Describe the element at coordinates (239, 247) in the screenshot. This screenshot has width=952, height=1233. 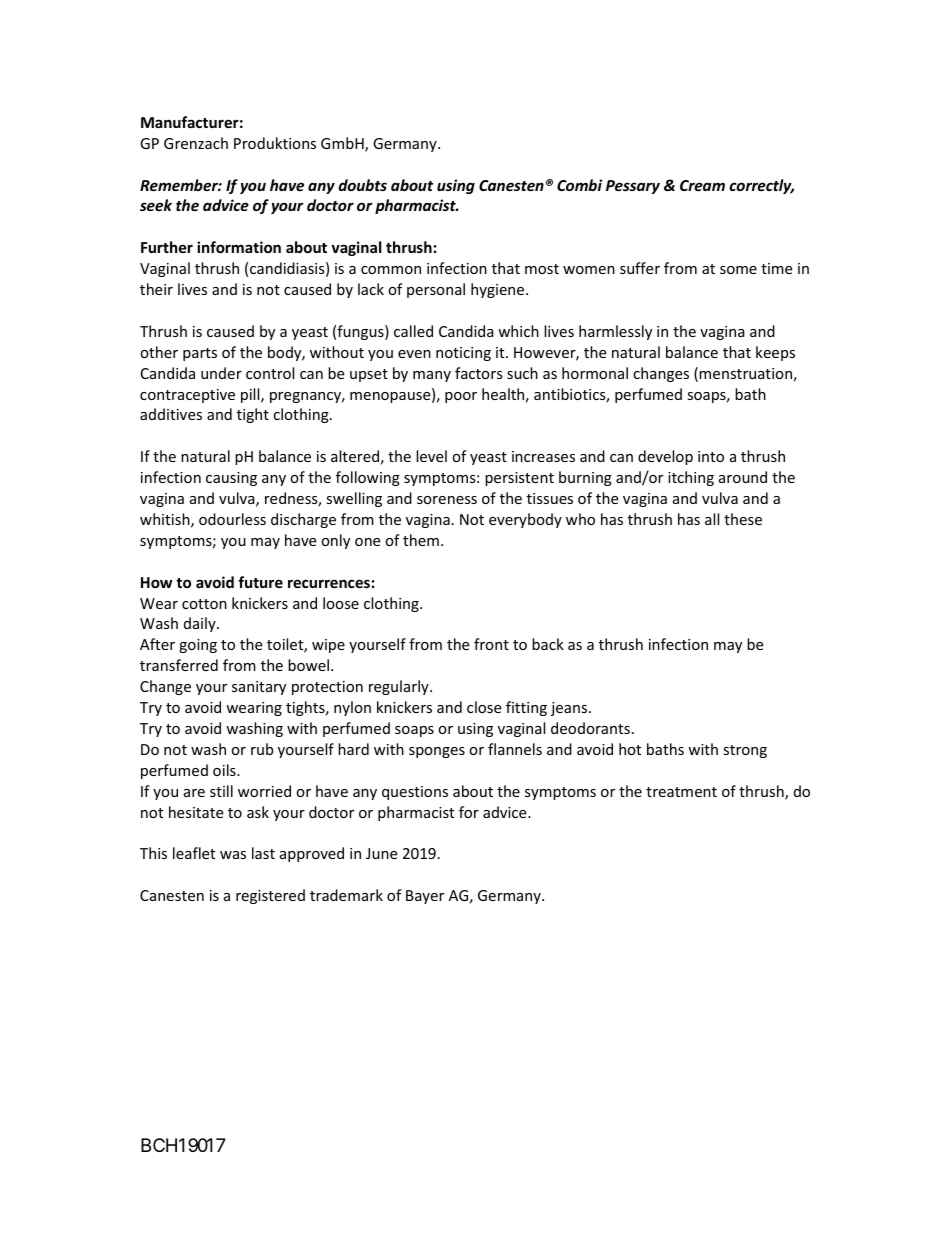
I see `information` at that location.
